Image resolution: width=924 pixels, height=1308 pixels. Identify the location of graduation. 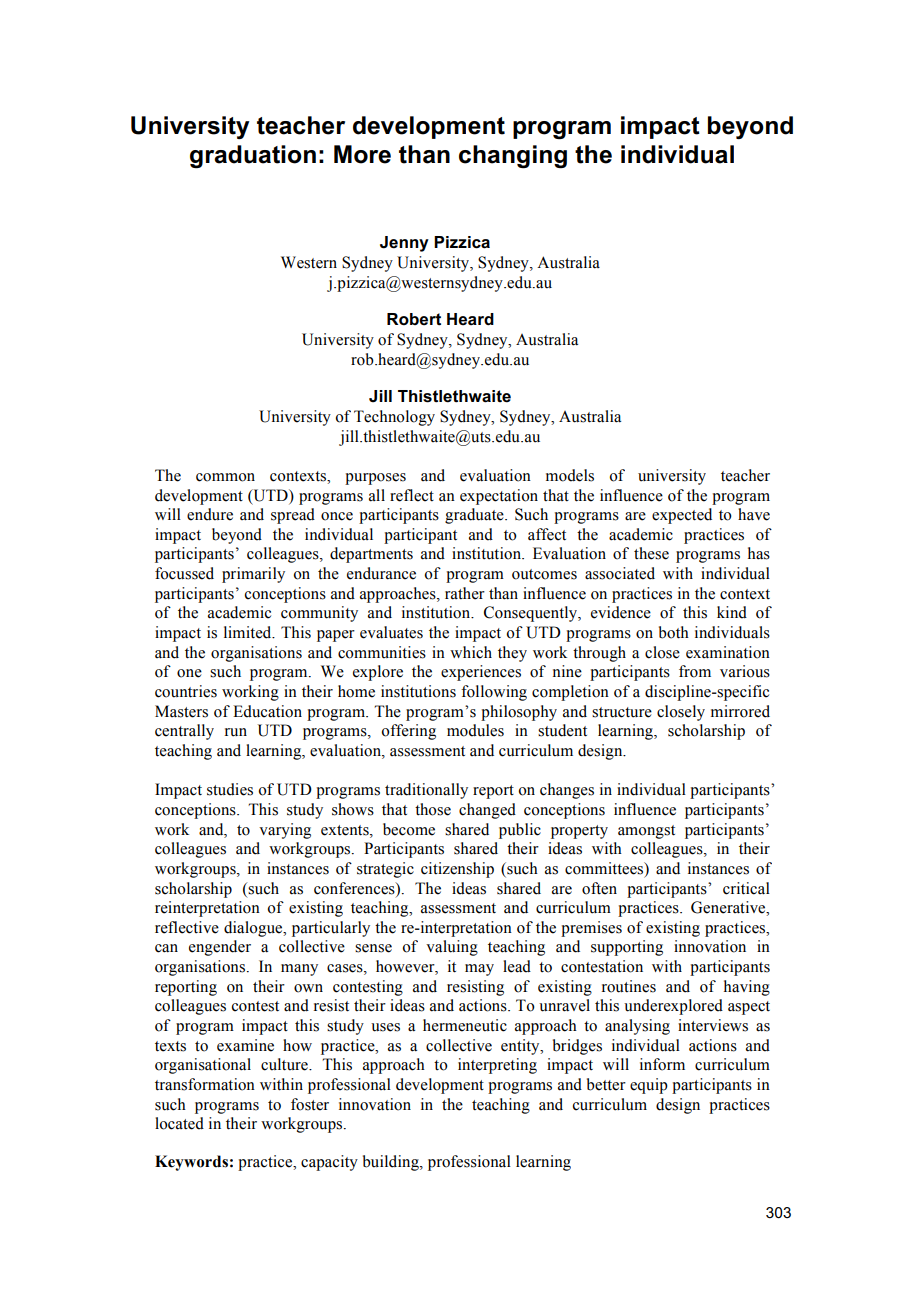
(253, 157).
